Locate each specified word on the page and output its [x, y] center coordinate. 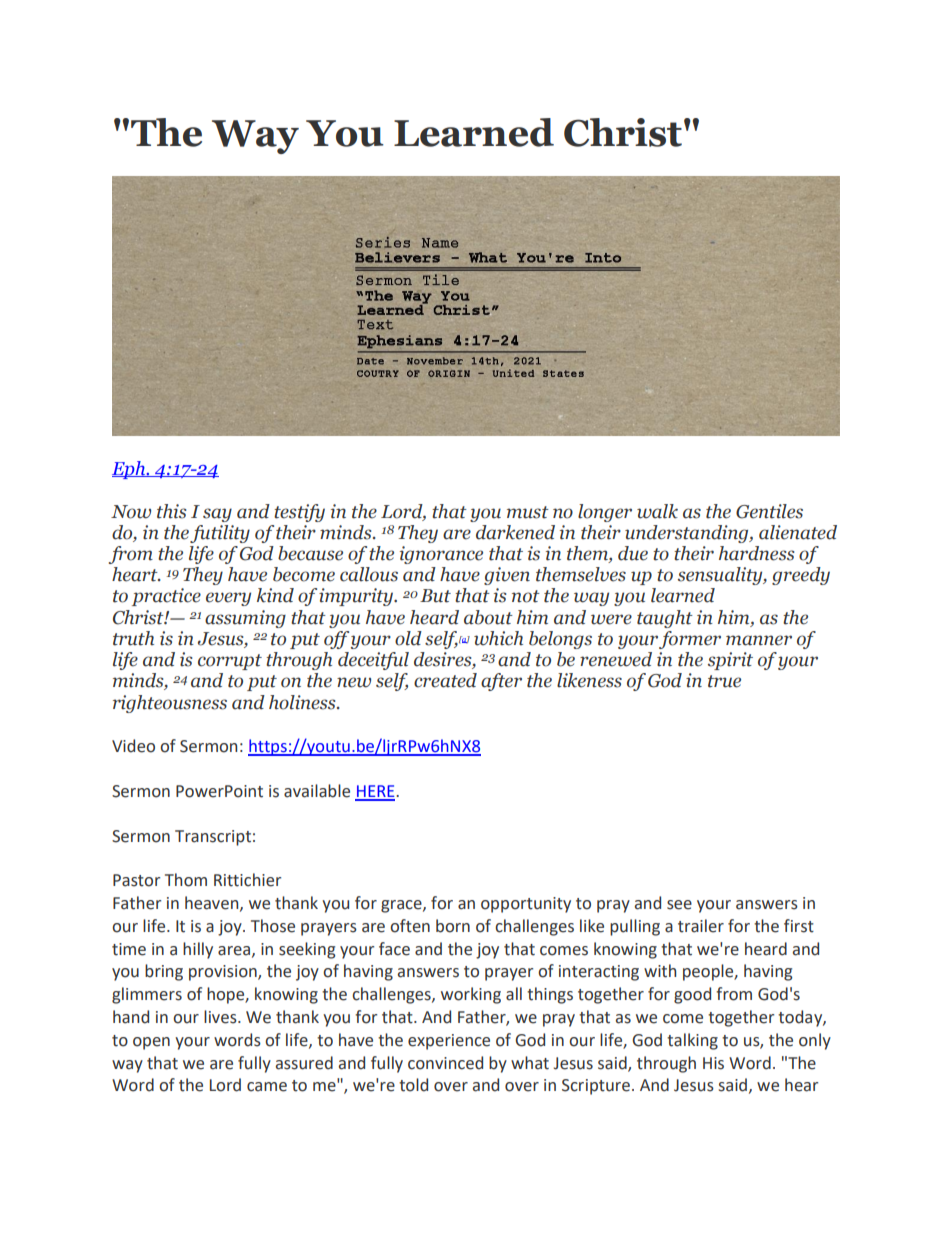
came [267, 1087]
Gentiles [769, 511]
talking [692, 1041]
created [445, 680]
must [528, 512]
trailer [701, 926]
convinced [445, 1063]
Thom [186, 880]
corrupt [230, 662]
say [217, 515]
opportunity [526, 905]
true [724, 681]
